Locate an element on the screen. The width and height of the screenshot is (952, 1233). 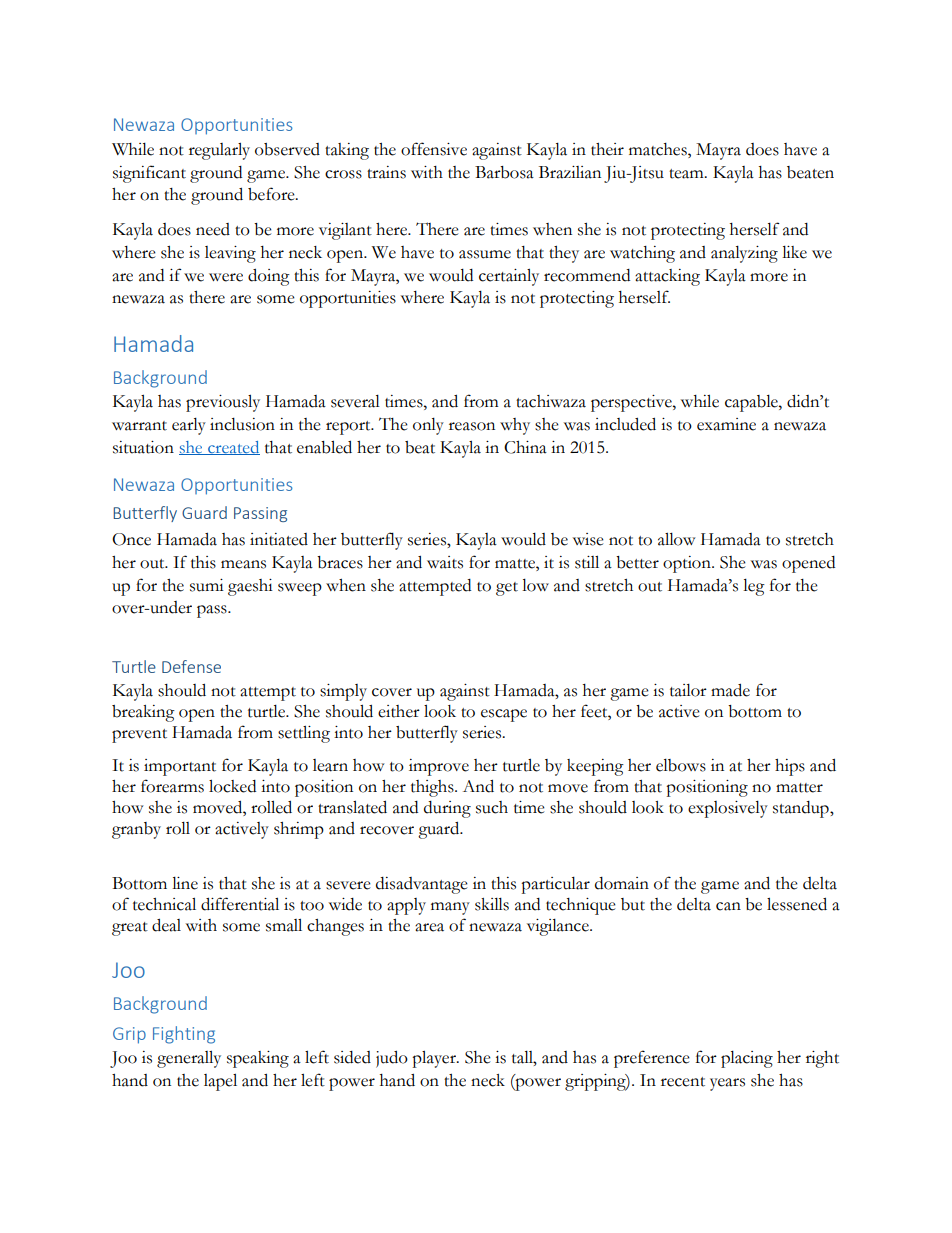
regularly is located at coordinates (219, 151).
